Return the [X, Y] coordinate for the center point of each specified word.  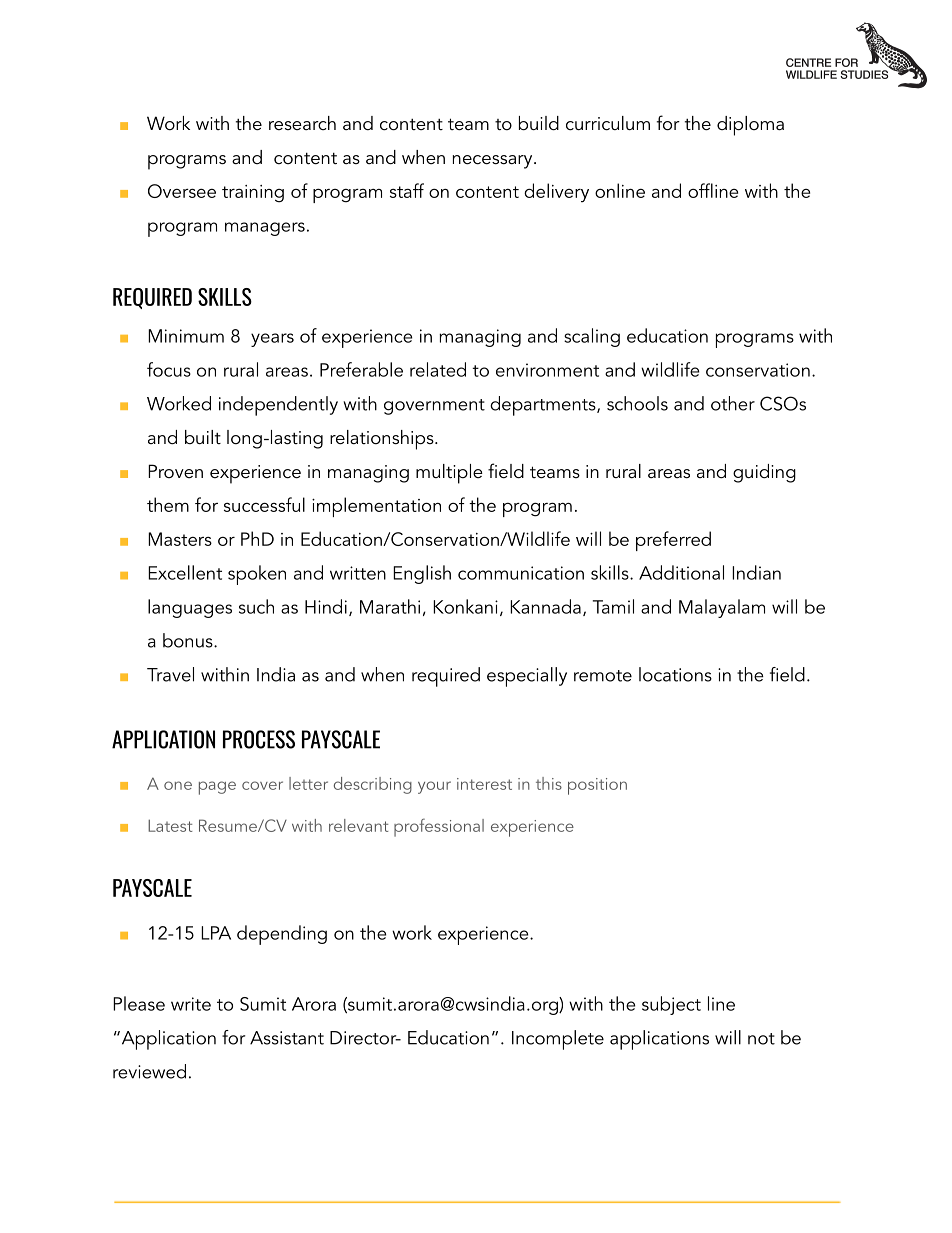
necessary [494, 162]
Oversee [182, 191]
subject [671, 1005]
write [191, 1004]
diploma [750, 126]
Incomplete [558, 1040]
